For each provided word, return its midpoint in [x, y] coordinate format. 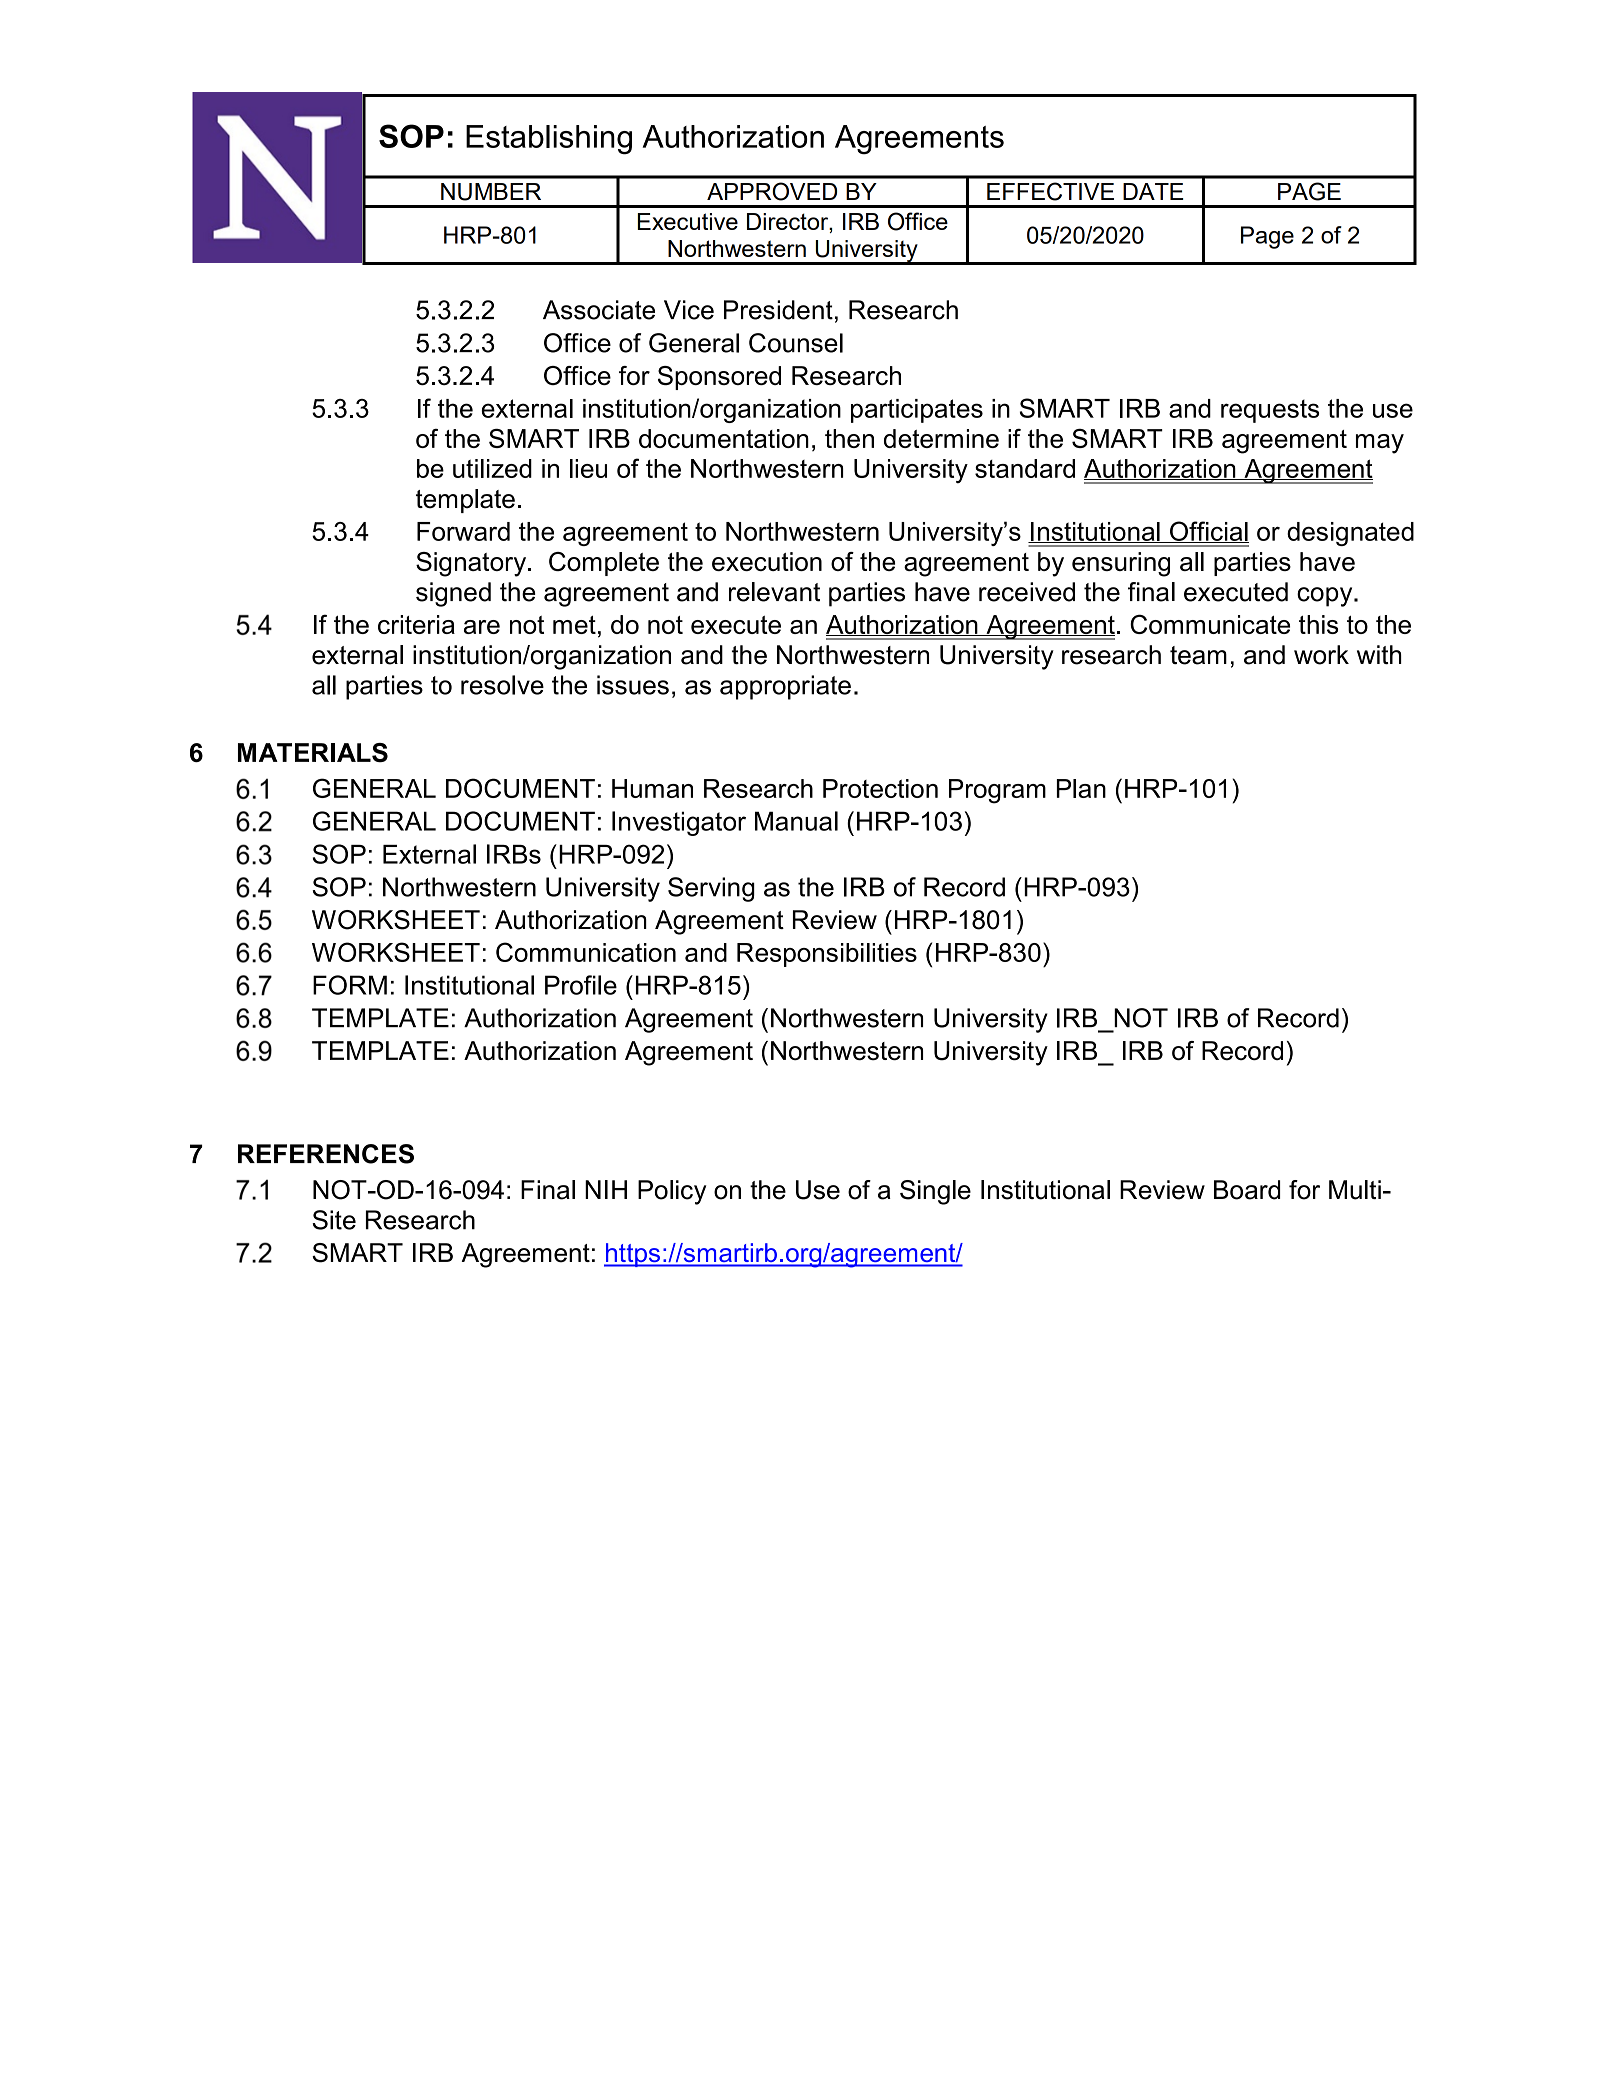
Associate [599, 310]
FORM [350, 985]
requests [1270, 411]
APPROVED [772, 191]
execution [767, 561]
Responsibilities [827, 955]
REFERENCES [326, 1154]
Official [1208, 532]
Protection [880, 788]
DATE [1153, 191]
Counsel [796, 343]
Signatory [472, 564]
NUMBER [491, 192]
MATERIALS [313, 753]
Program [997, 791]
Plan [1081, 788]
